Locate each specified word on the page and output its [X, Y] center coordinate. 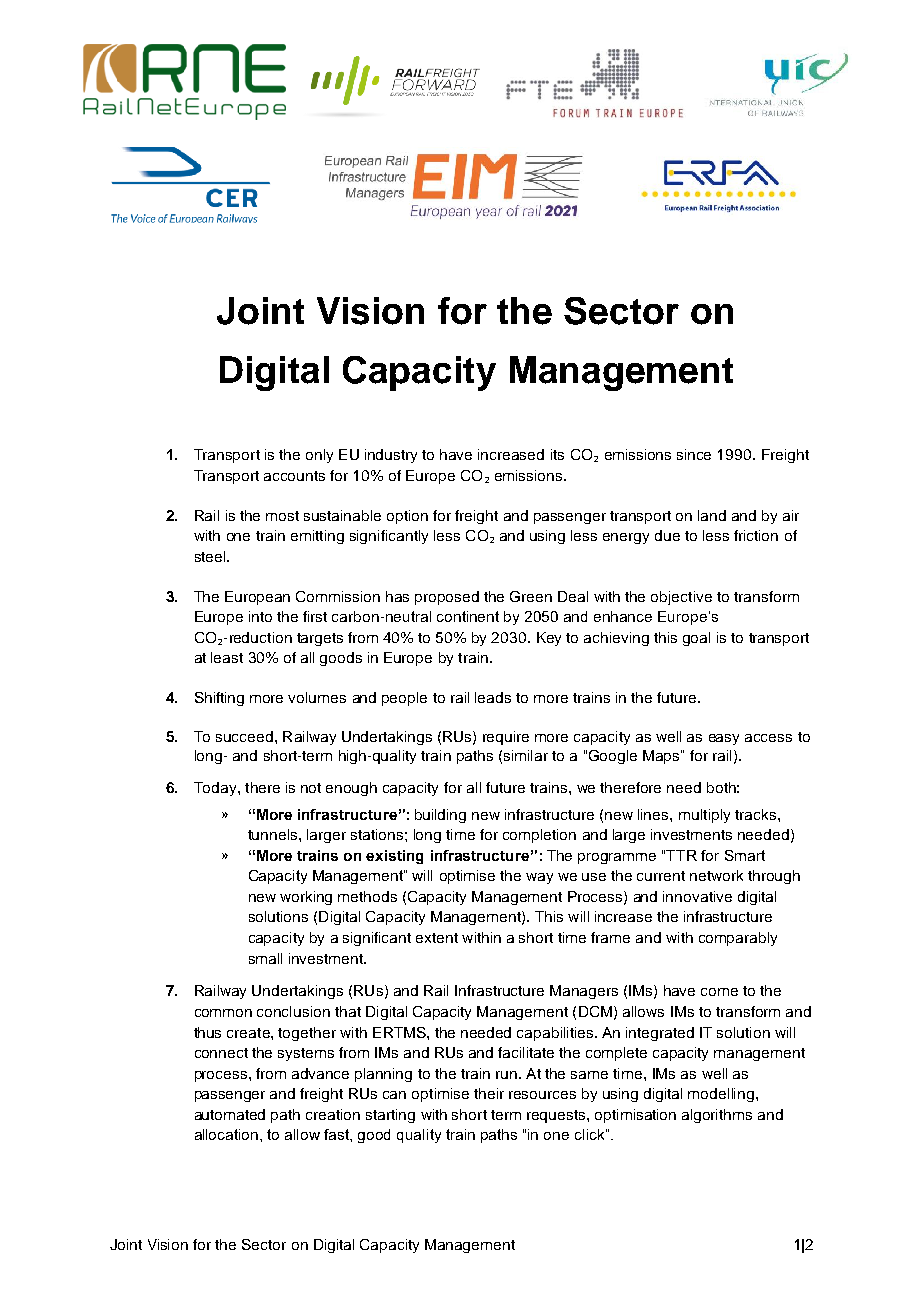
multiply [704, 816]
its [557, 454]
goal [696, 639]
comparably [738, 939]
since [694, 454]
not [311, 788]
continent [468, 616]
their [489, 1093]
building [440, 816]
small [265, 958]
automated [230, 1114]
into [260, 616]
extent [437, 938]
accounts [294, 476]
